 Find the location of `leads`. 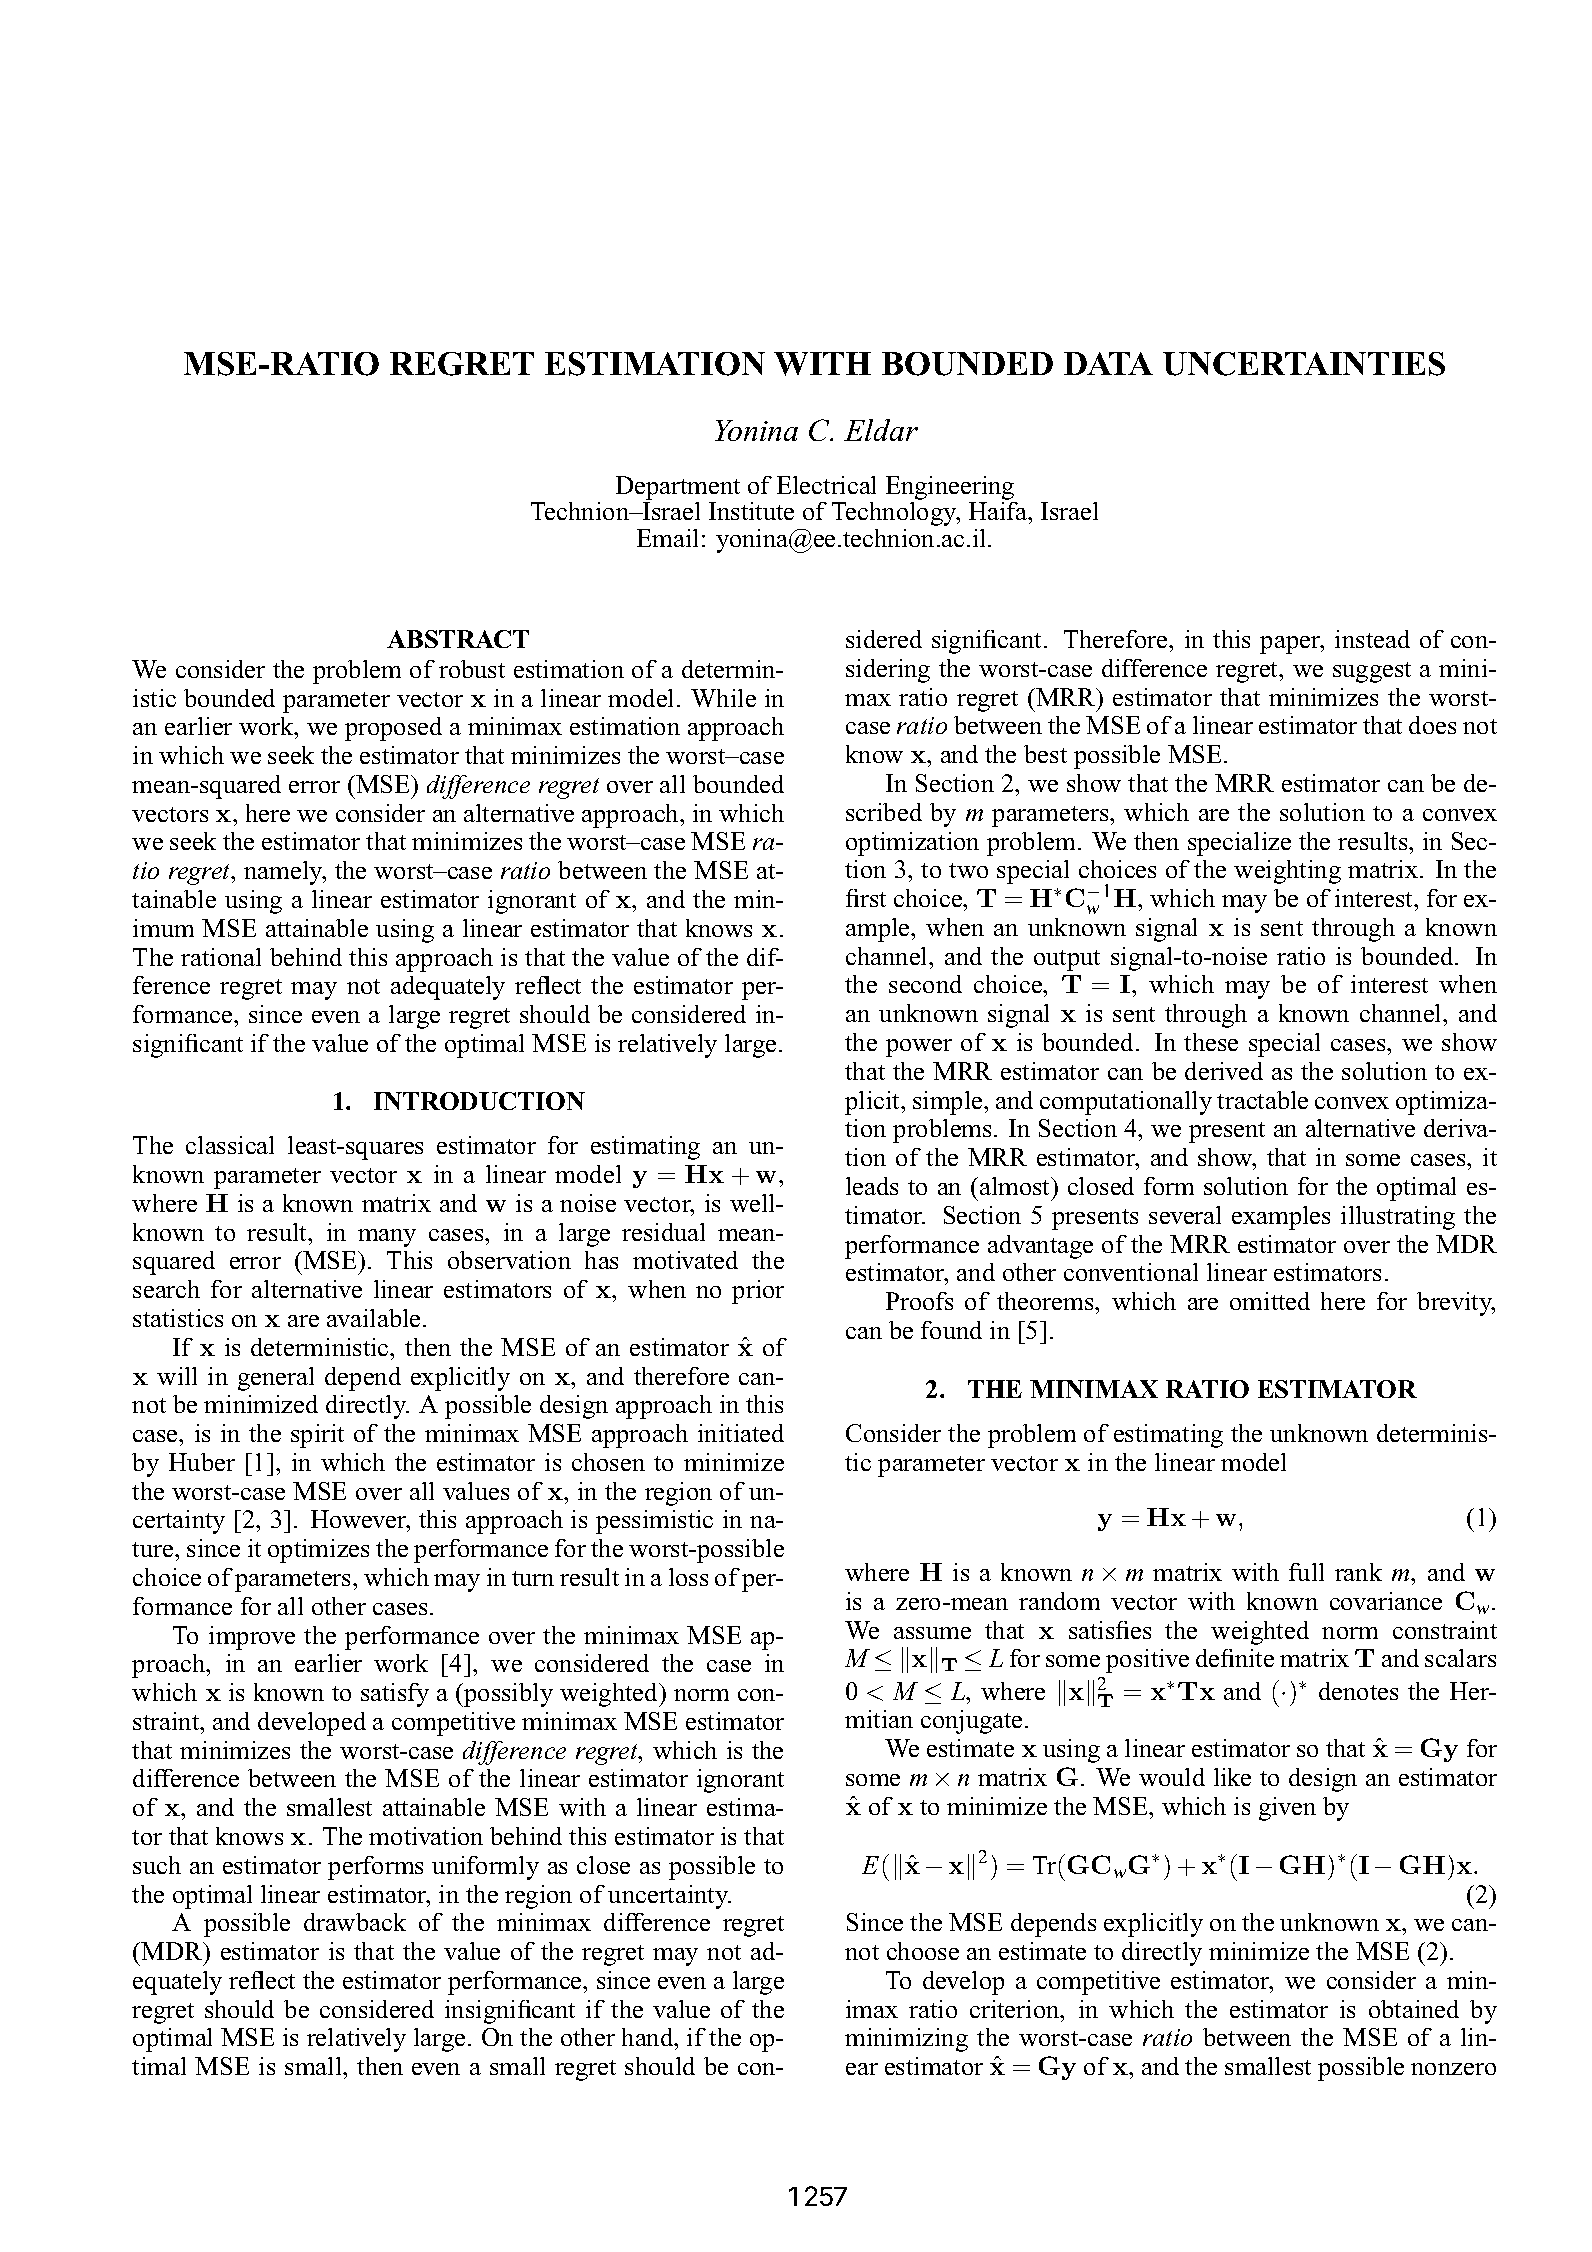

leads is located at coordinates (872, 1186).
